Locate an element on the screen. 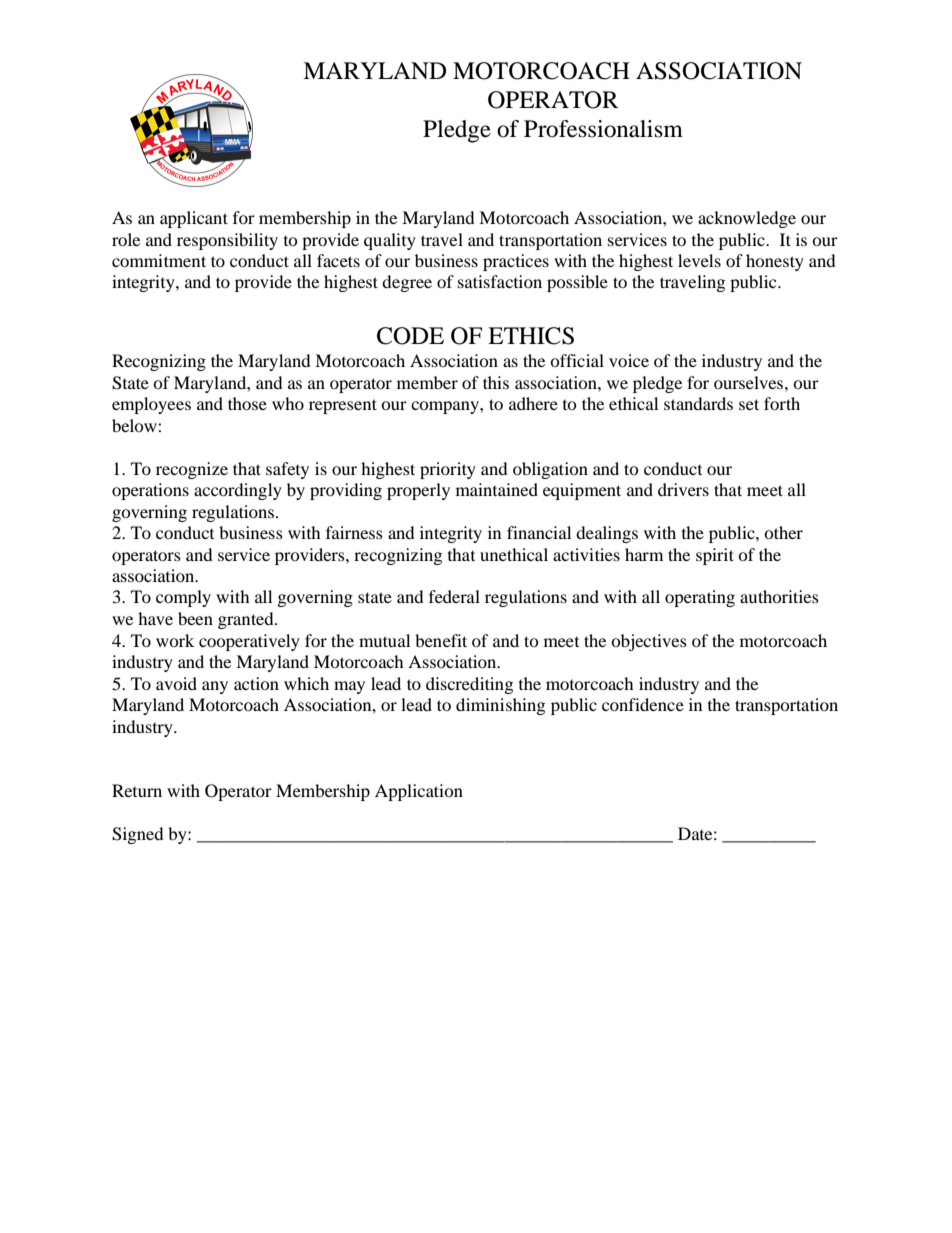 Image resolution: width=952 pixels, height=1233 pixels. acknowledge is located at coordinates (747, 219).
